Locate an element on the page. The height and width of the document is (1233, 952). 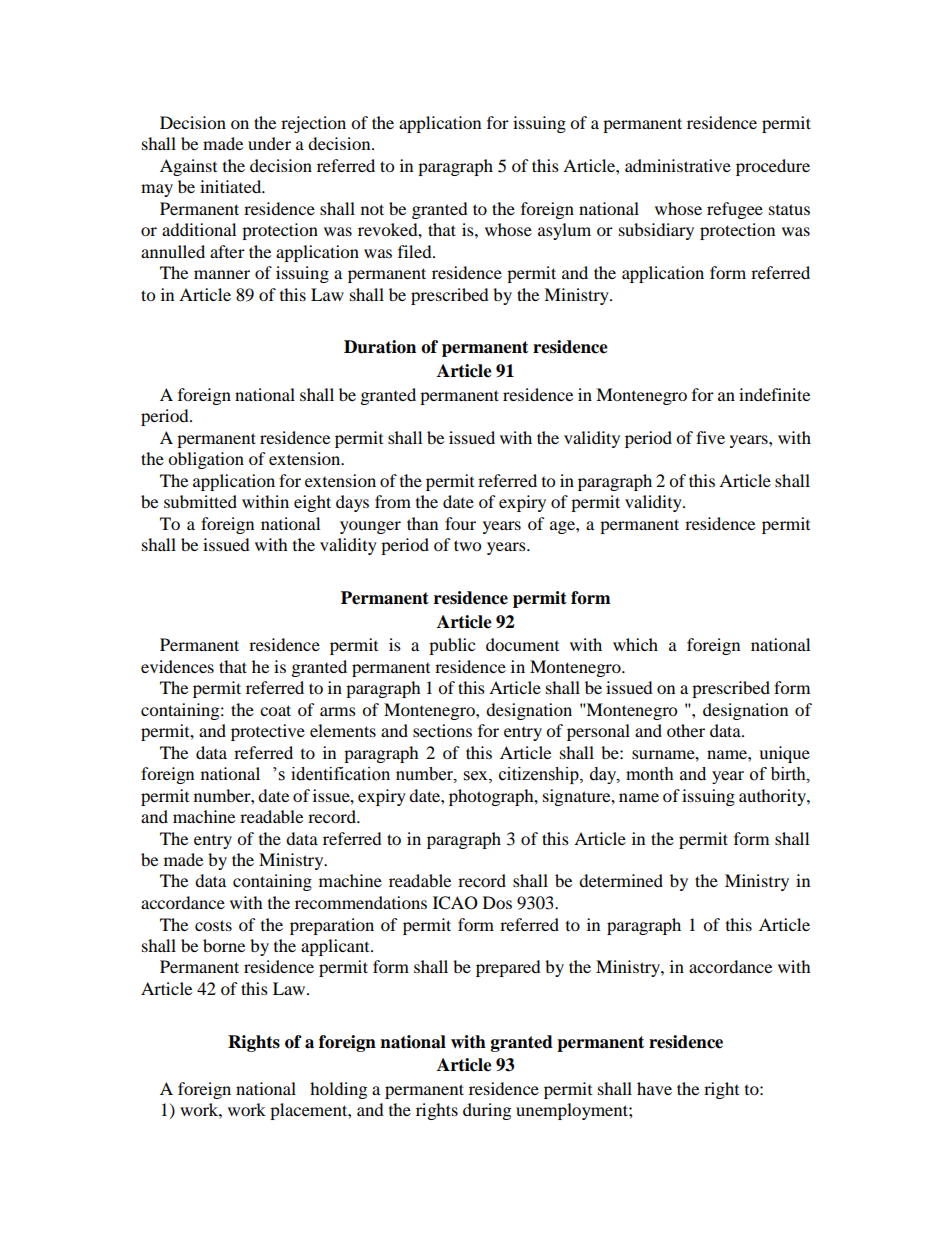
administrative is located at coordinates (678, 165).
